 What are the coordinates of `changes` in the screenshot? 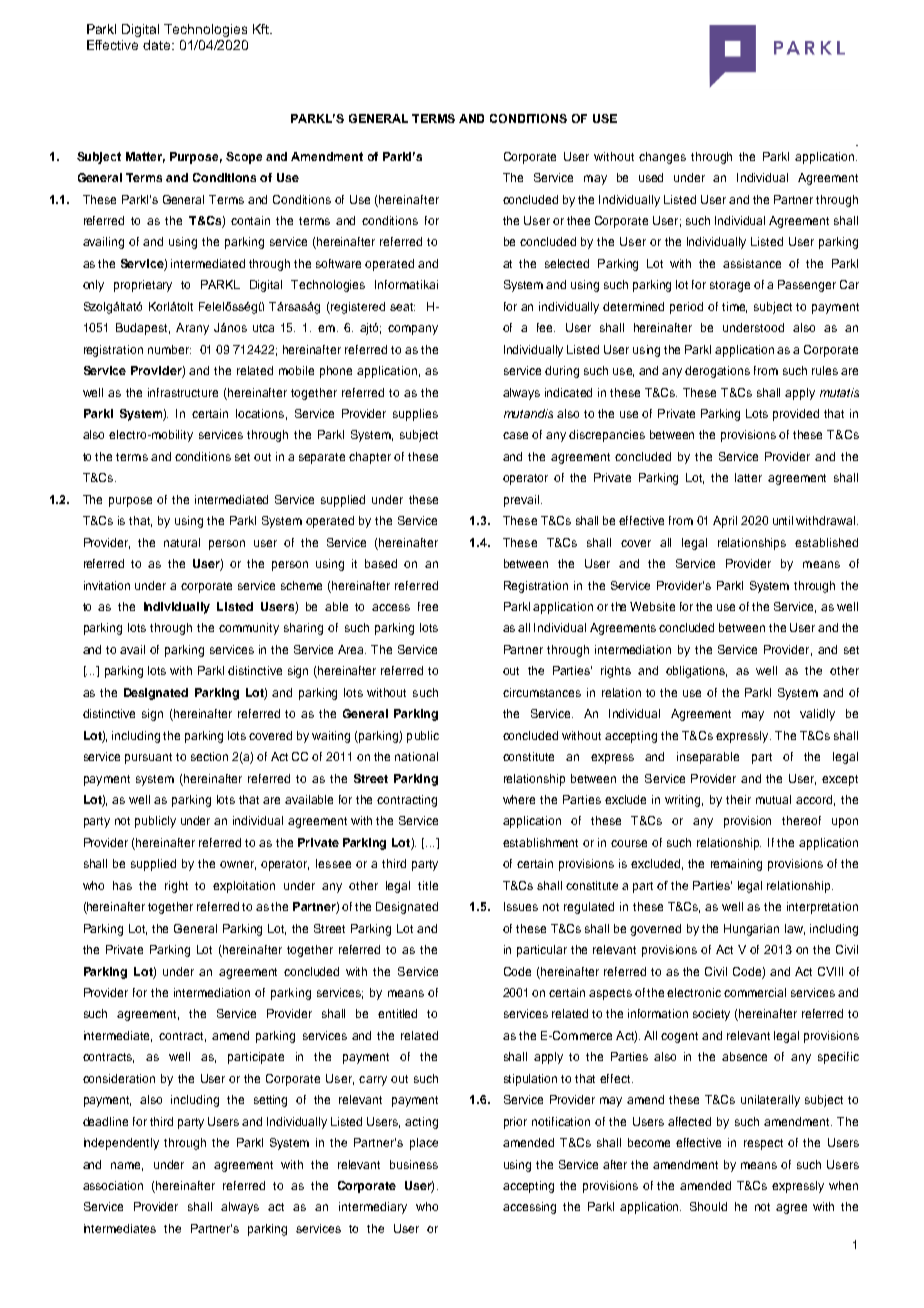 It's located at (662, 158).
